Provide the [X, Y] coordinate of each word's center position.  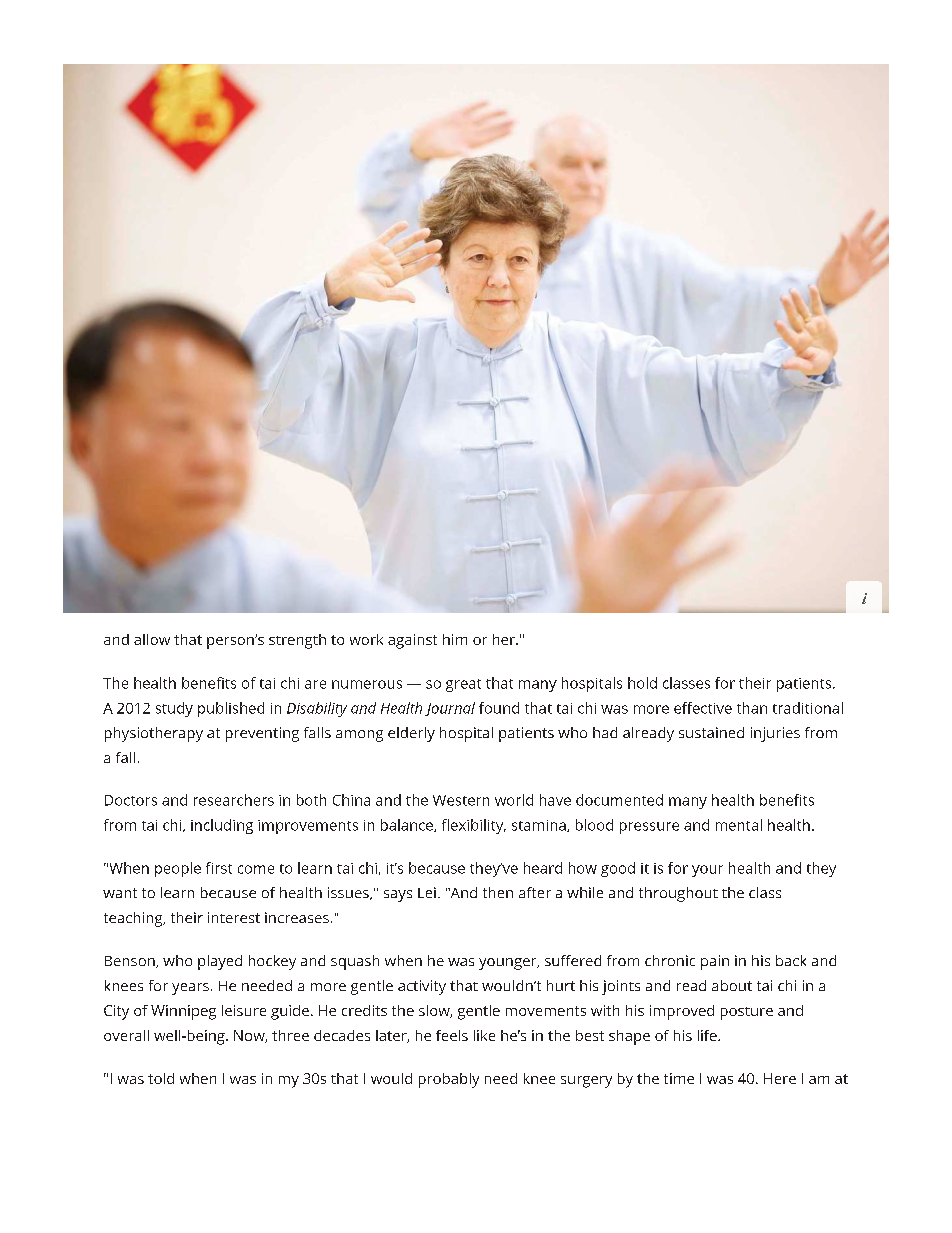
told [161, 1078]
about [732, 985]
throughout [678, 894]
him [455, 639]
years [190, 989]
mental [739, 825]
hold [642, 683]
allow [152, 639]
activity [422, 987]
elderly [411, 734]
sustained [711, 732]
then [498, 892]
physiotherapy [154, 734]
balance [408, 825]
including [222, 826]
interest [234, 917]
